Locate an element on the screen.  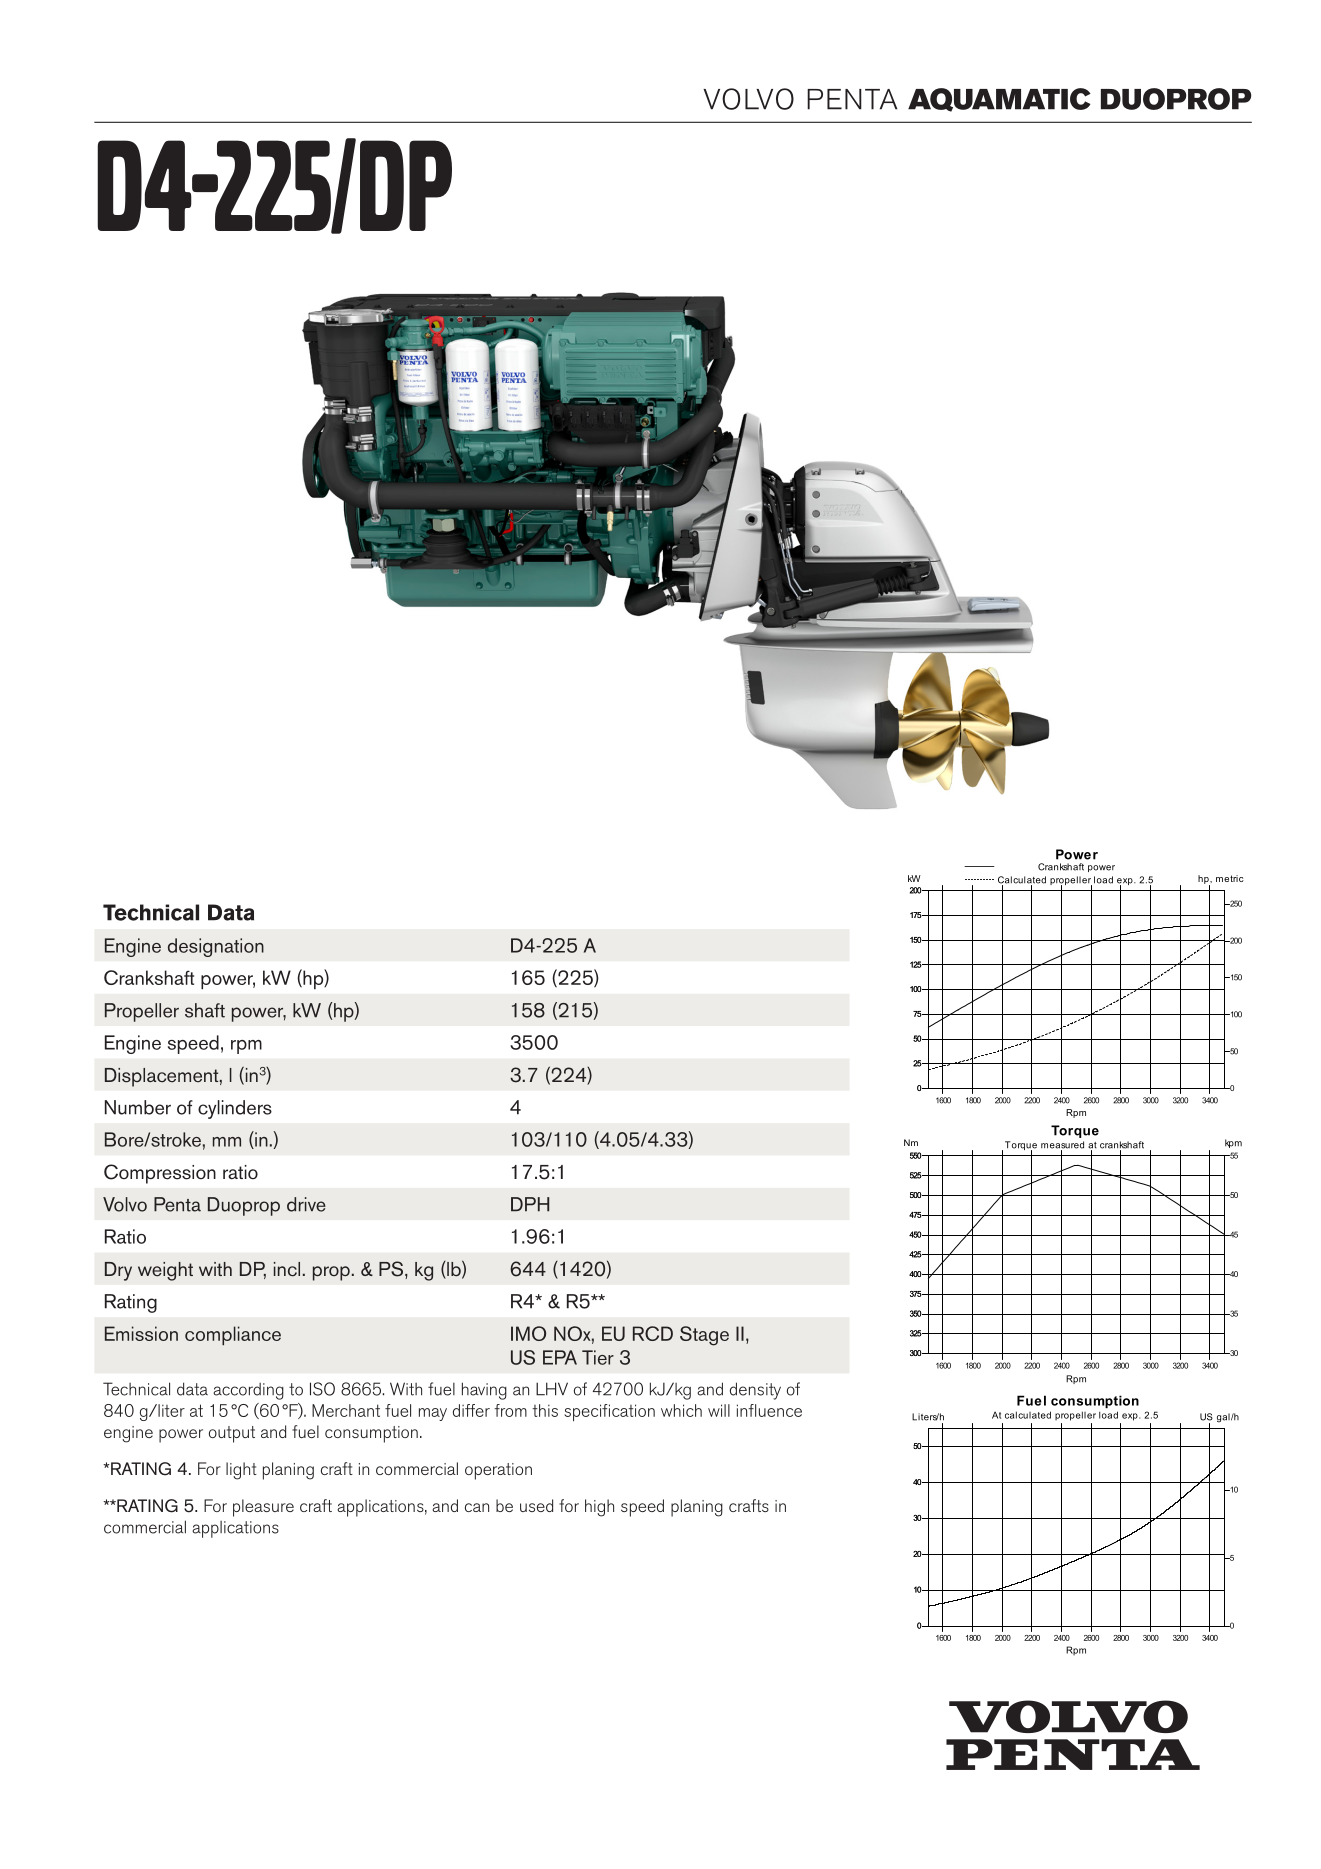
Number is located at coordinates (138, 1107).
